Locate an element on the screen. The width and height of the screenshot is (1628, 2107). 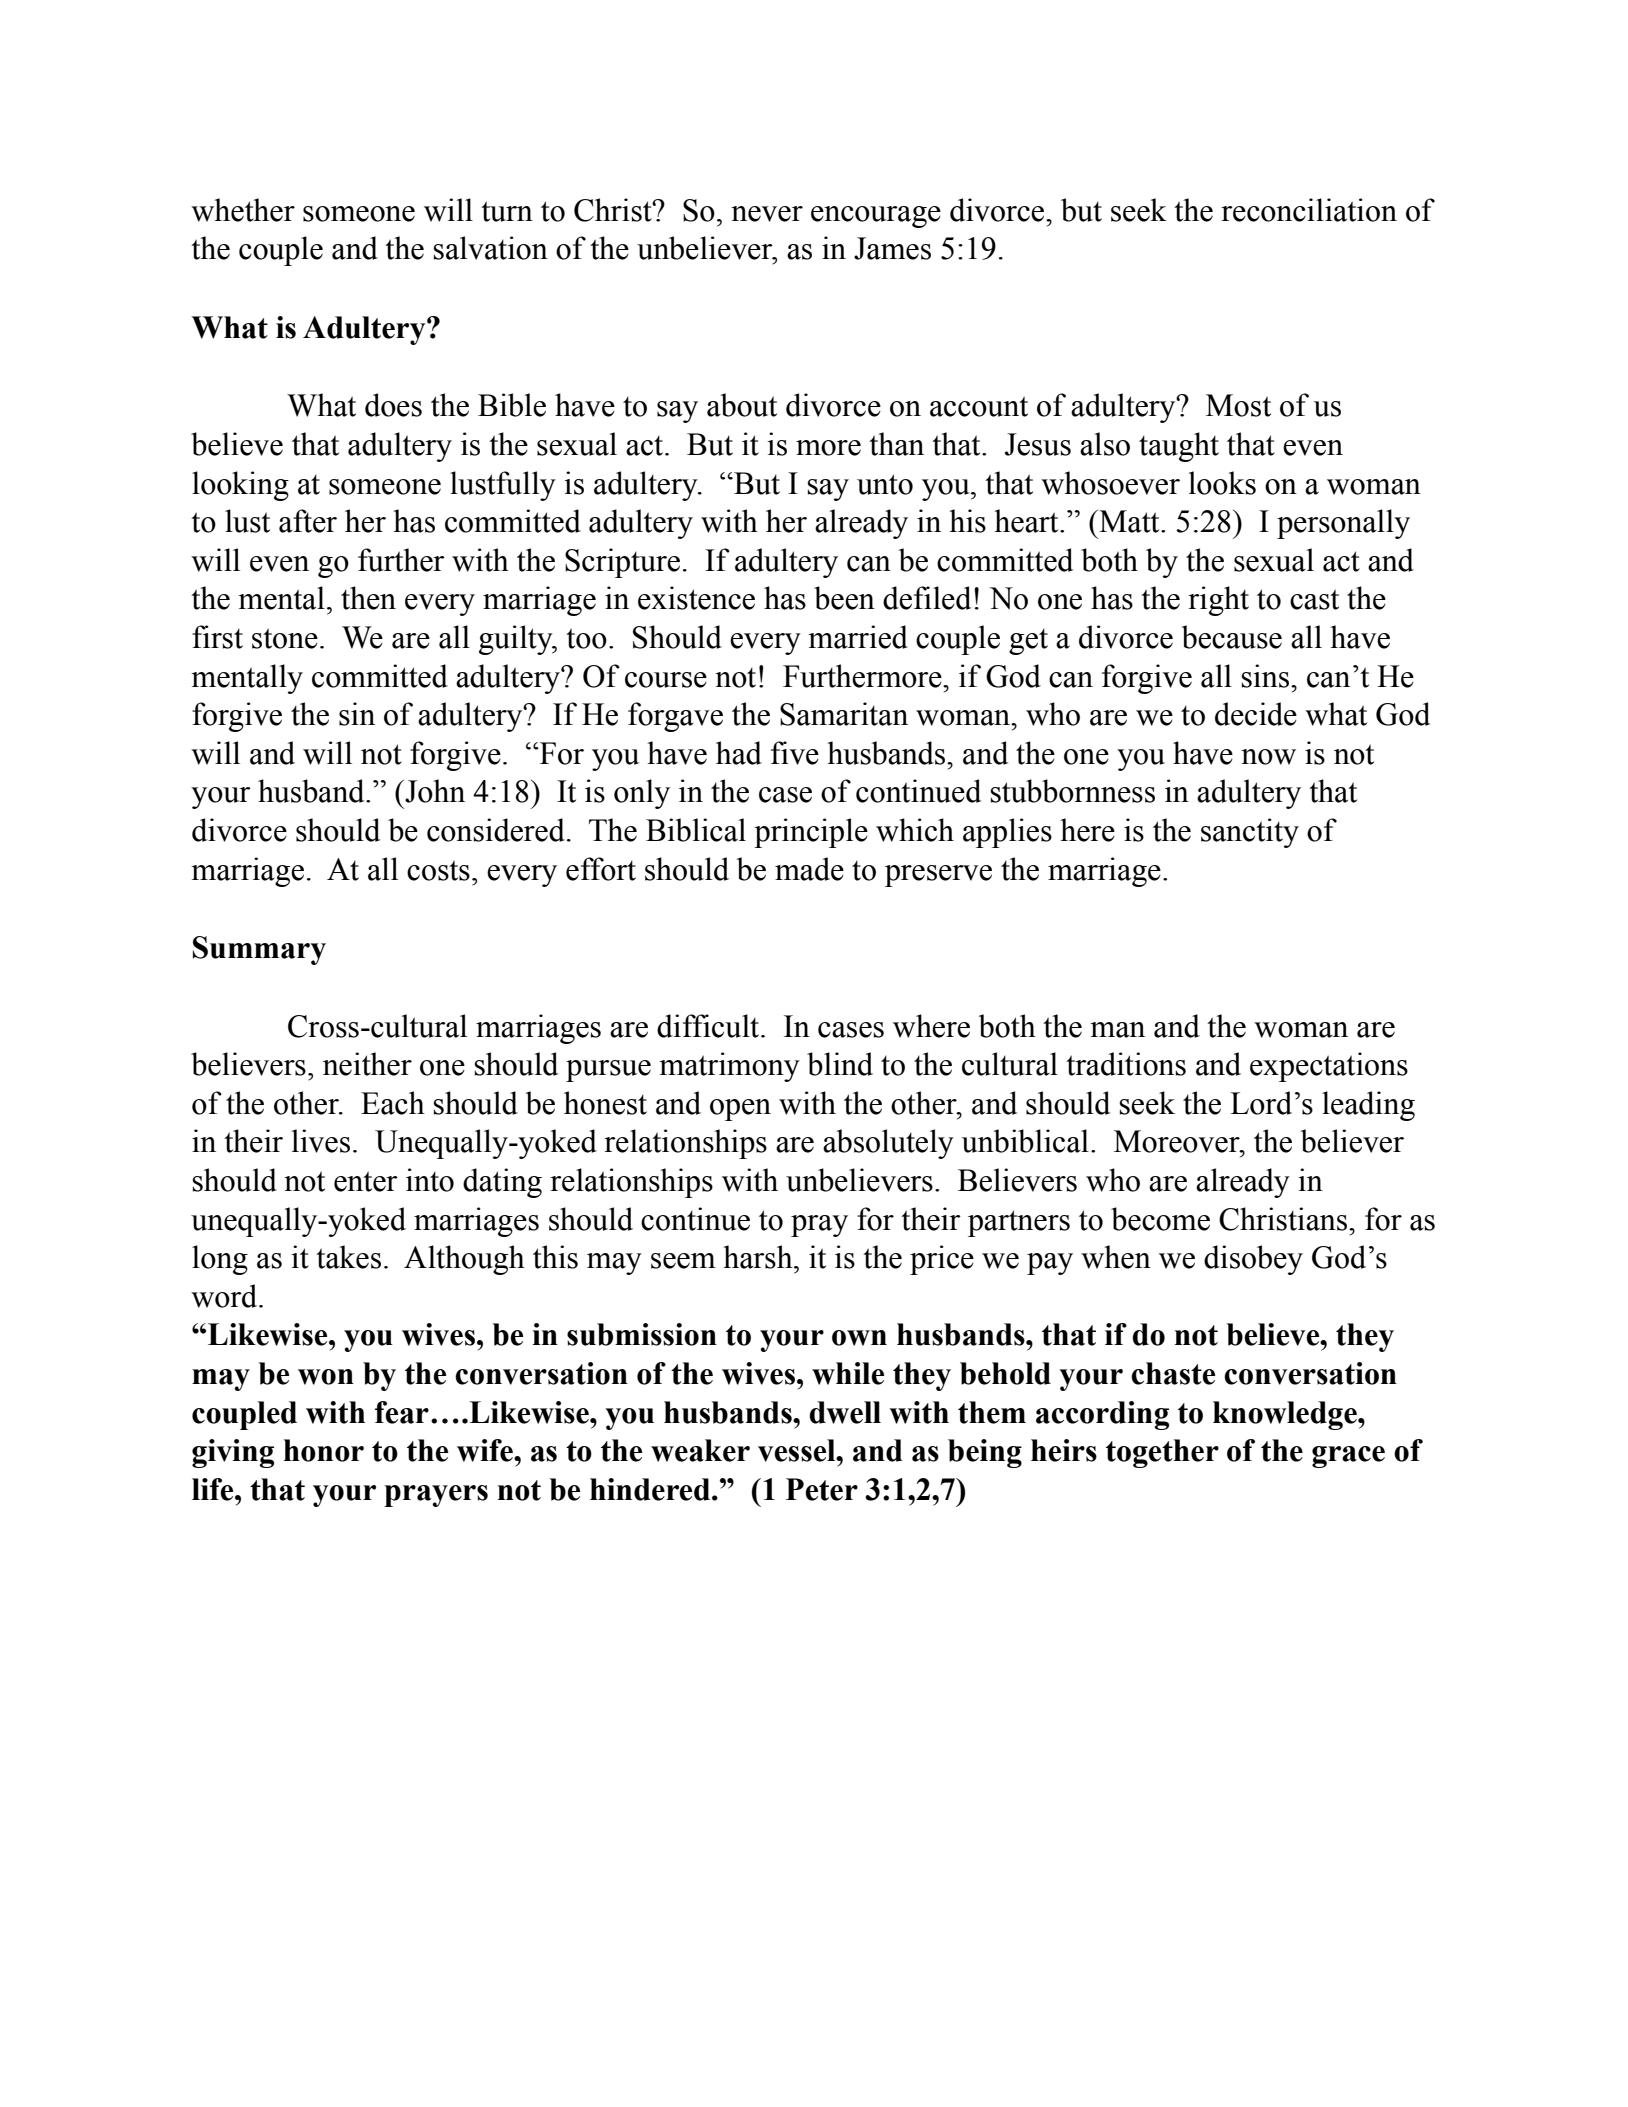
honor is located at coordinates (324, 1450).
